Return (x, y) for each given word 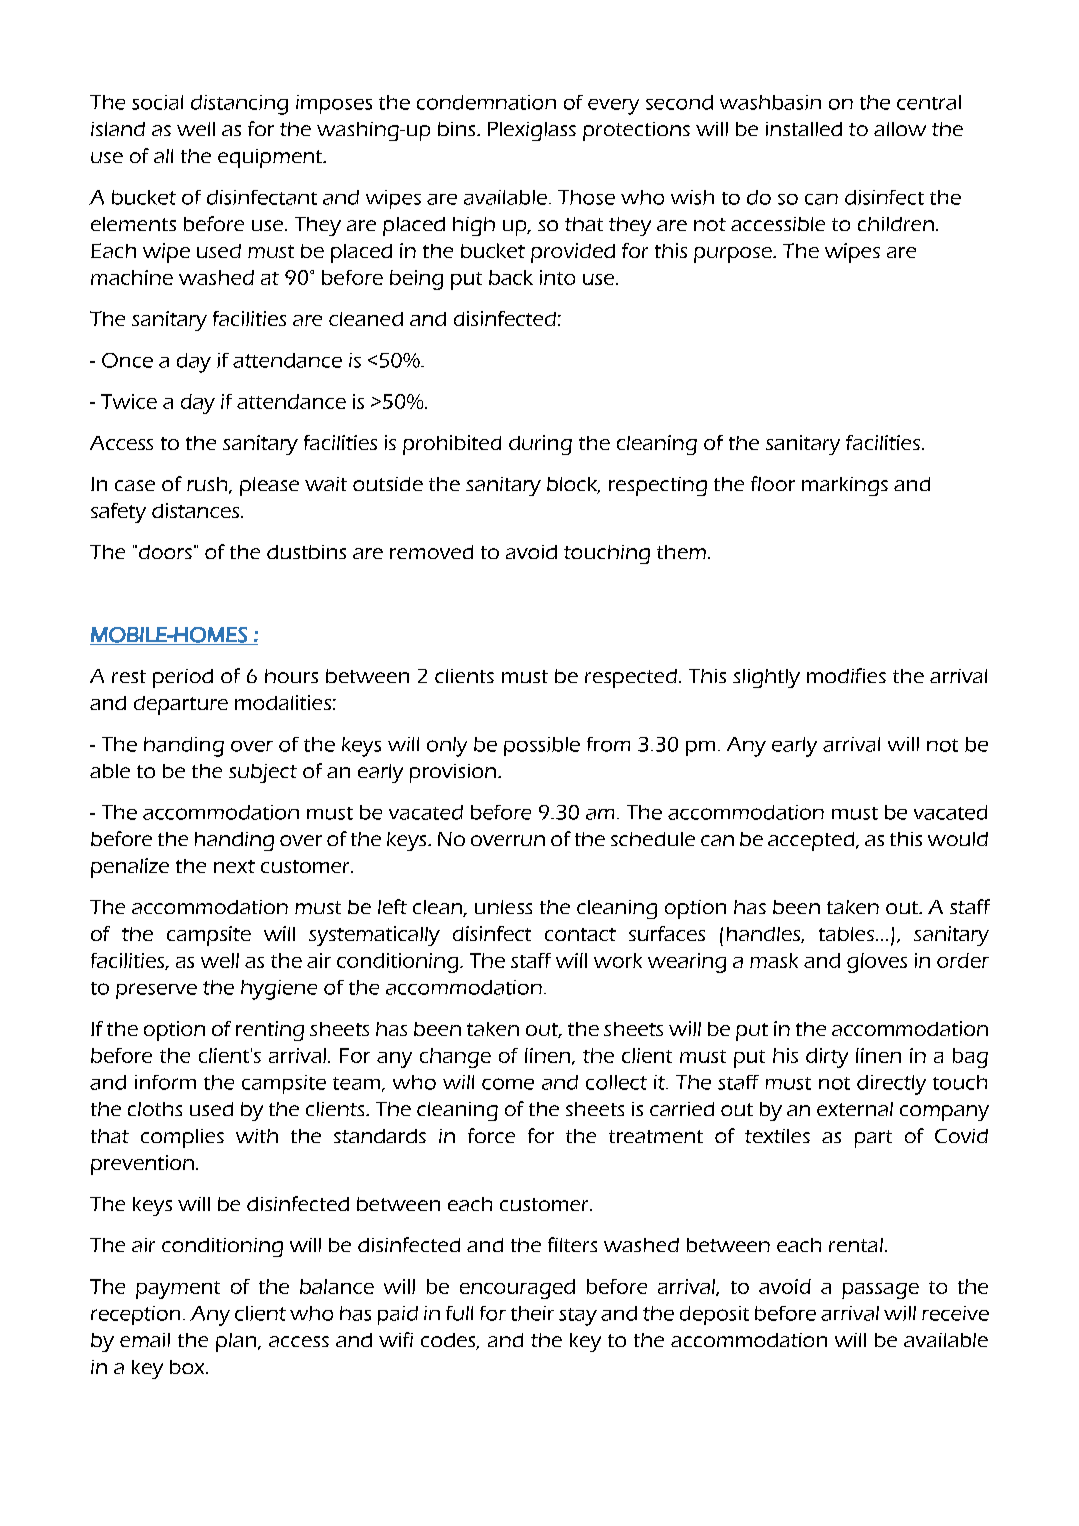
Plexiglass (532, 131)
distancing (239, 105)
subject (263, 773)
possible (542, 746)
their (532, 1313)
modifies (846, 675)
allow (900, 129)
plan (237, 1342)
